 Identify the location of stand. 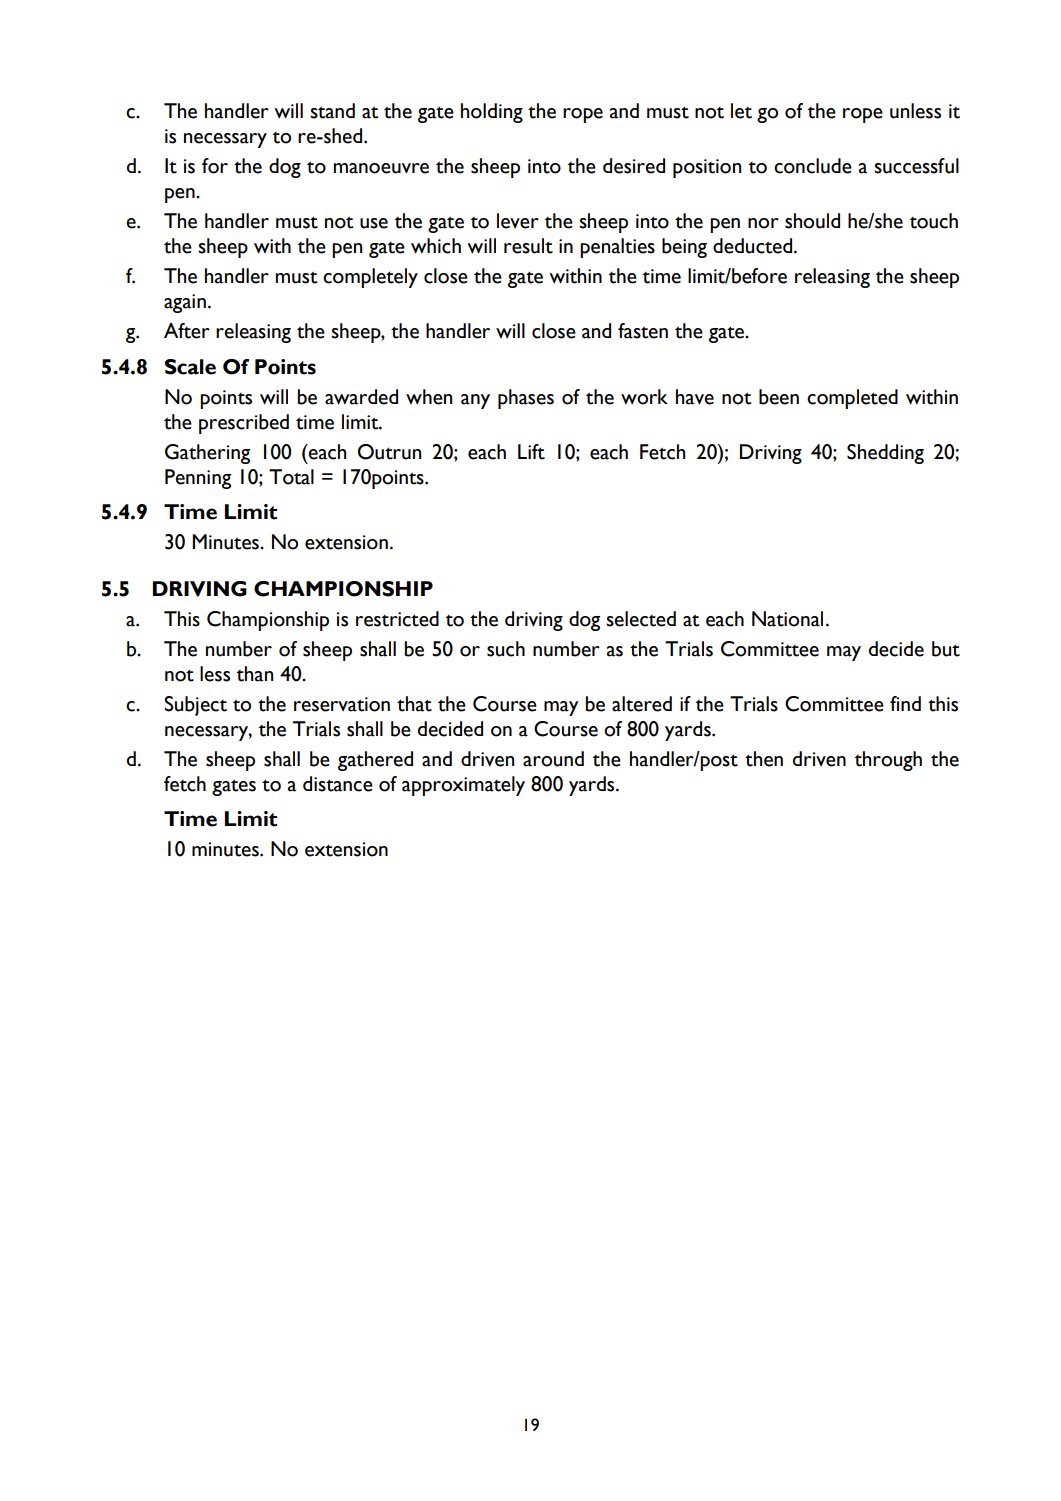
(332, 111).
